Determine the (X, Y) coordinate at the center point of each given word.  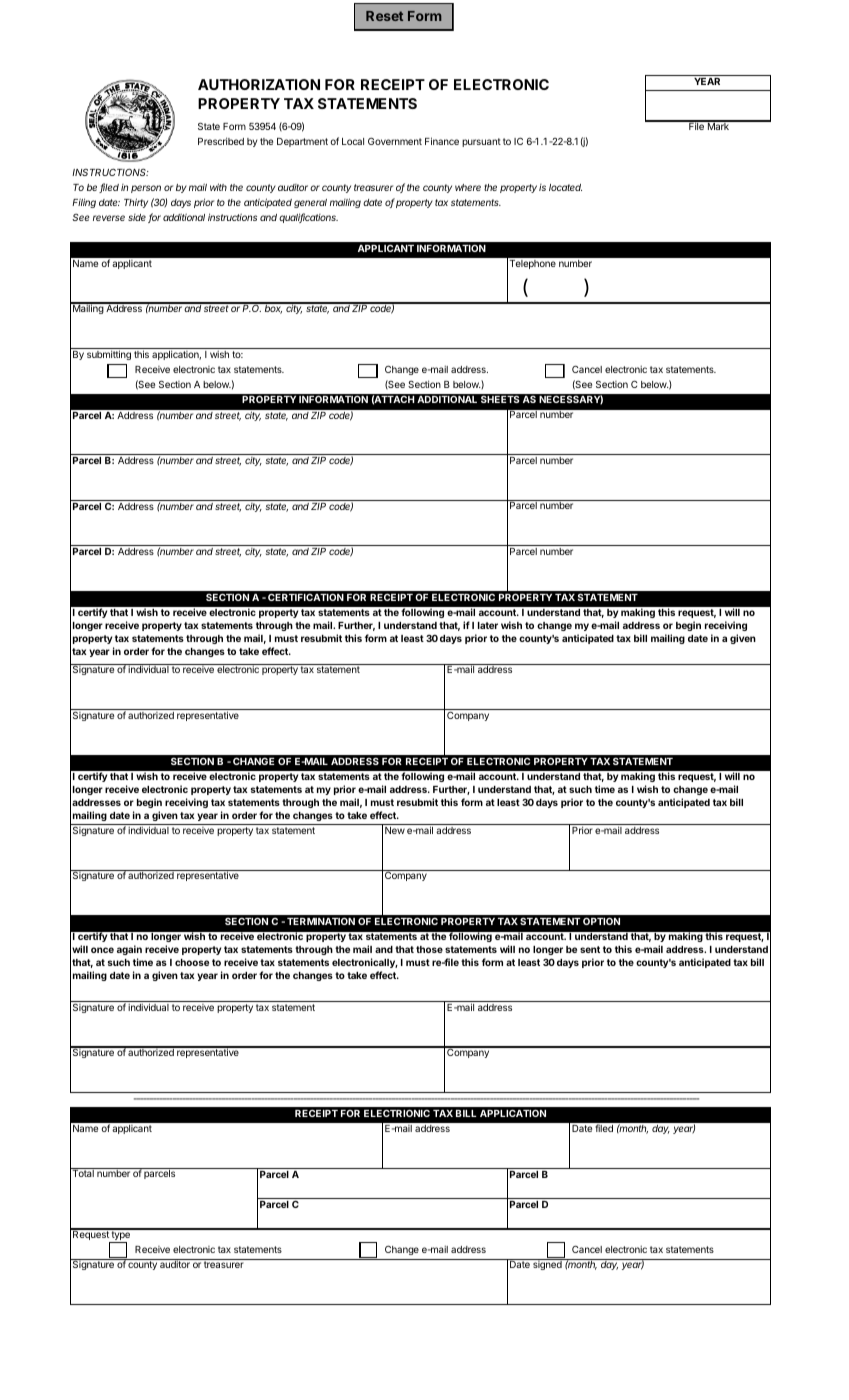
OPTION (601, 921)
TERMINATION (321, 921)
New (395, 830)
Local (353, 141)
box (273, 308)
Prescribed (221, 141)
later (488, 625)
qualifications (308, 218)
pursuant (481, 142)
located (565, 187)
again (129, 952)
